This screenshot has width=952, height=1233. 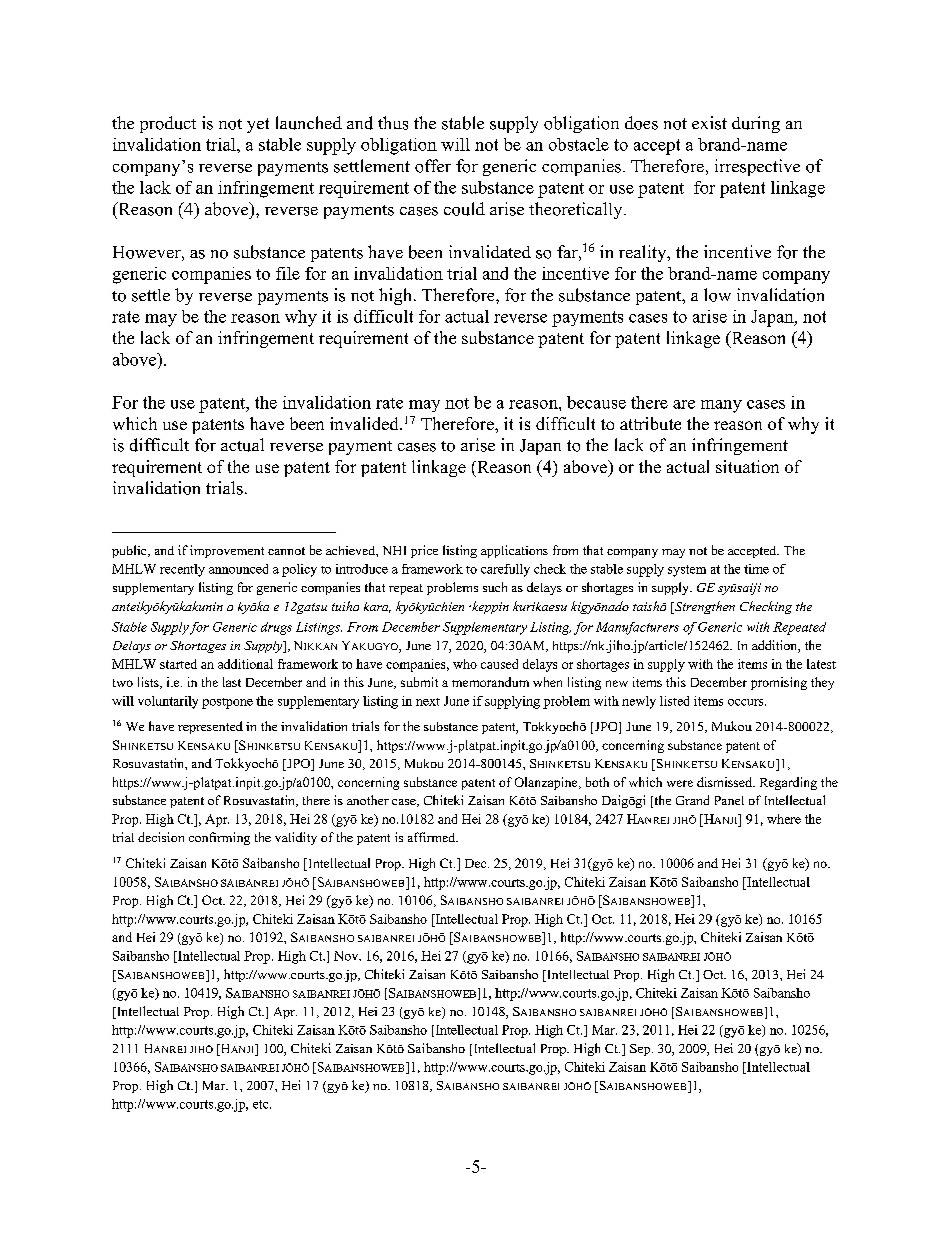 I want to click on offer, so click(x=433, y=166).
